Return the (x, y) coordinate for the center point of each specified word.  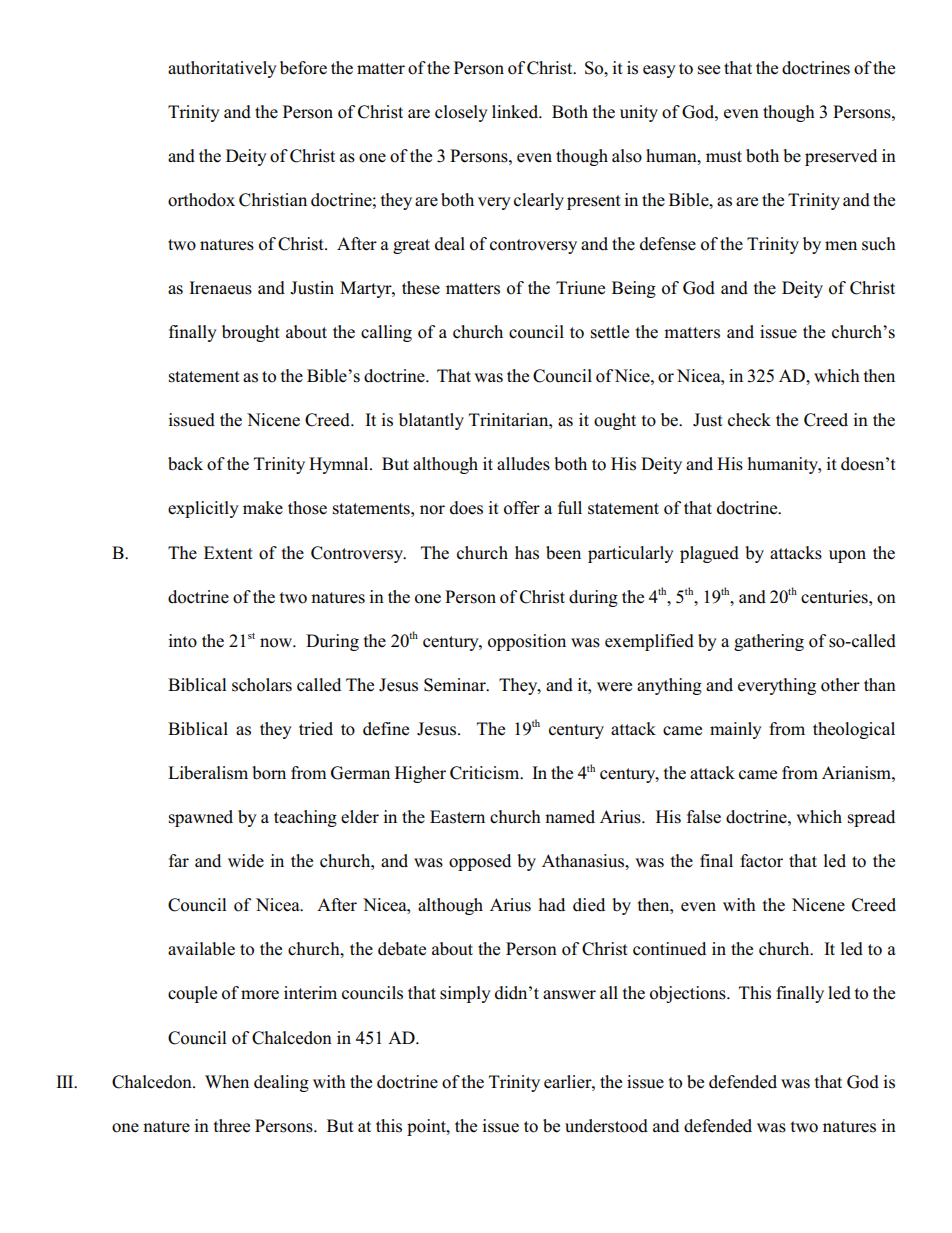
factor (761, 861)
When (227, 1081)
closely (461, 113)
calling (386, 333)
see (709, 70)
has (527, 553)
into (182, 641)
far (179, 860)
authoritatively (222, 69)
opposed (480, 862)
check (749, 420)
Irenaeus (220, 288)
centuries (835, 597)
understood (606, 1126)
